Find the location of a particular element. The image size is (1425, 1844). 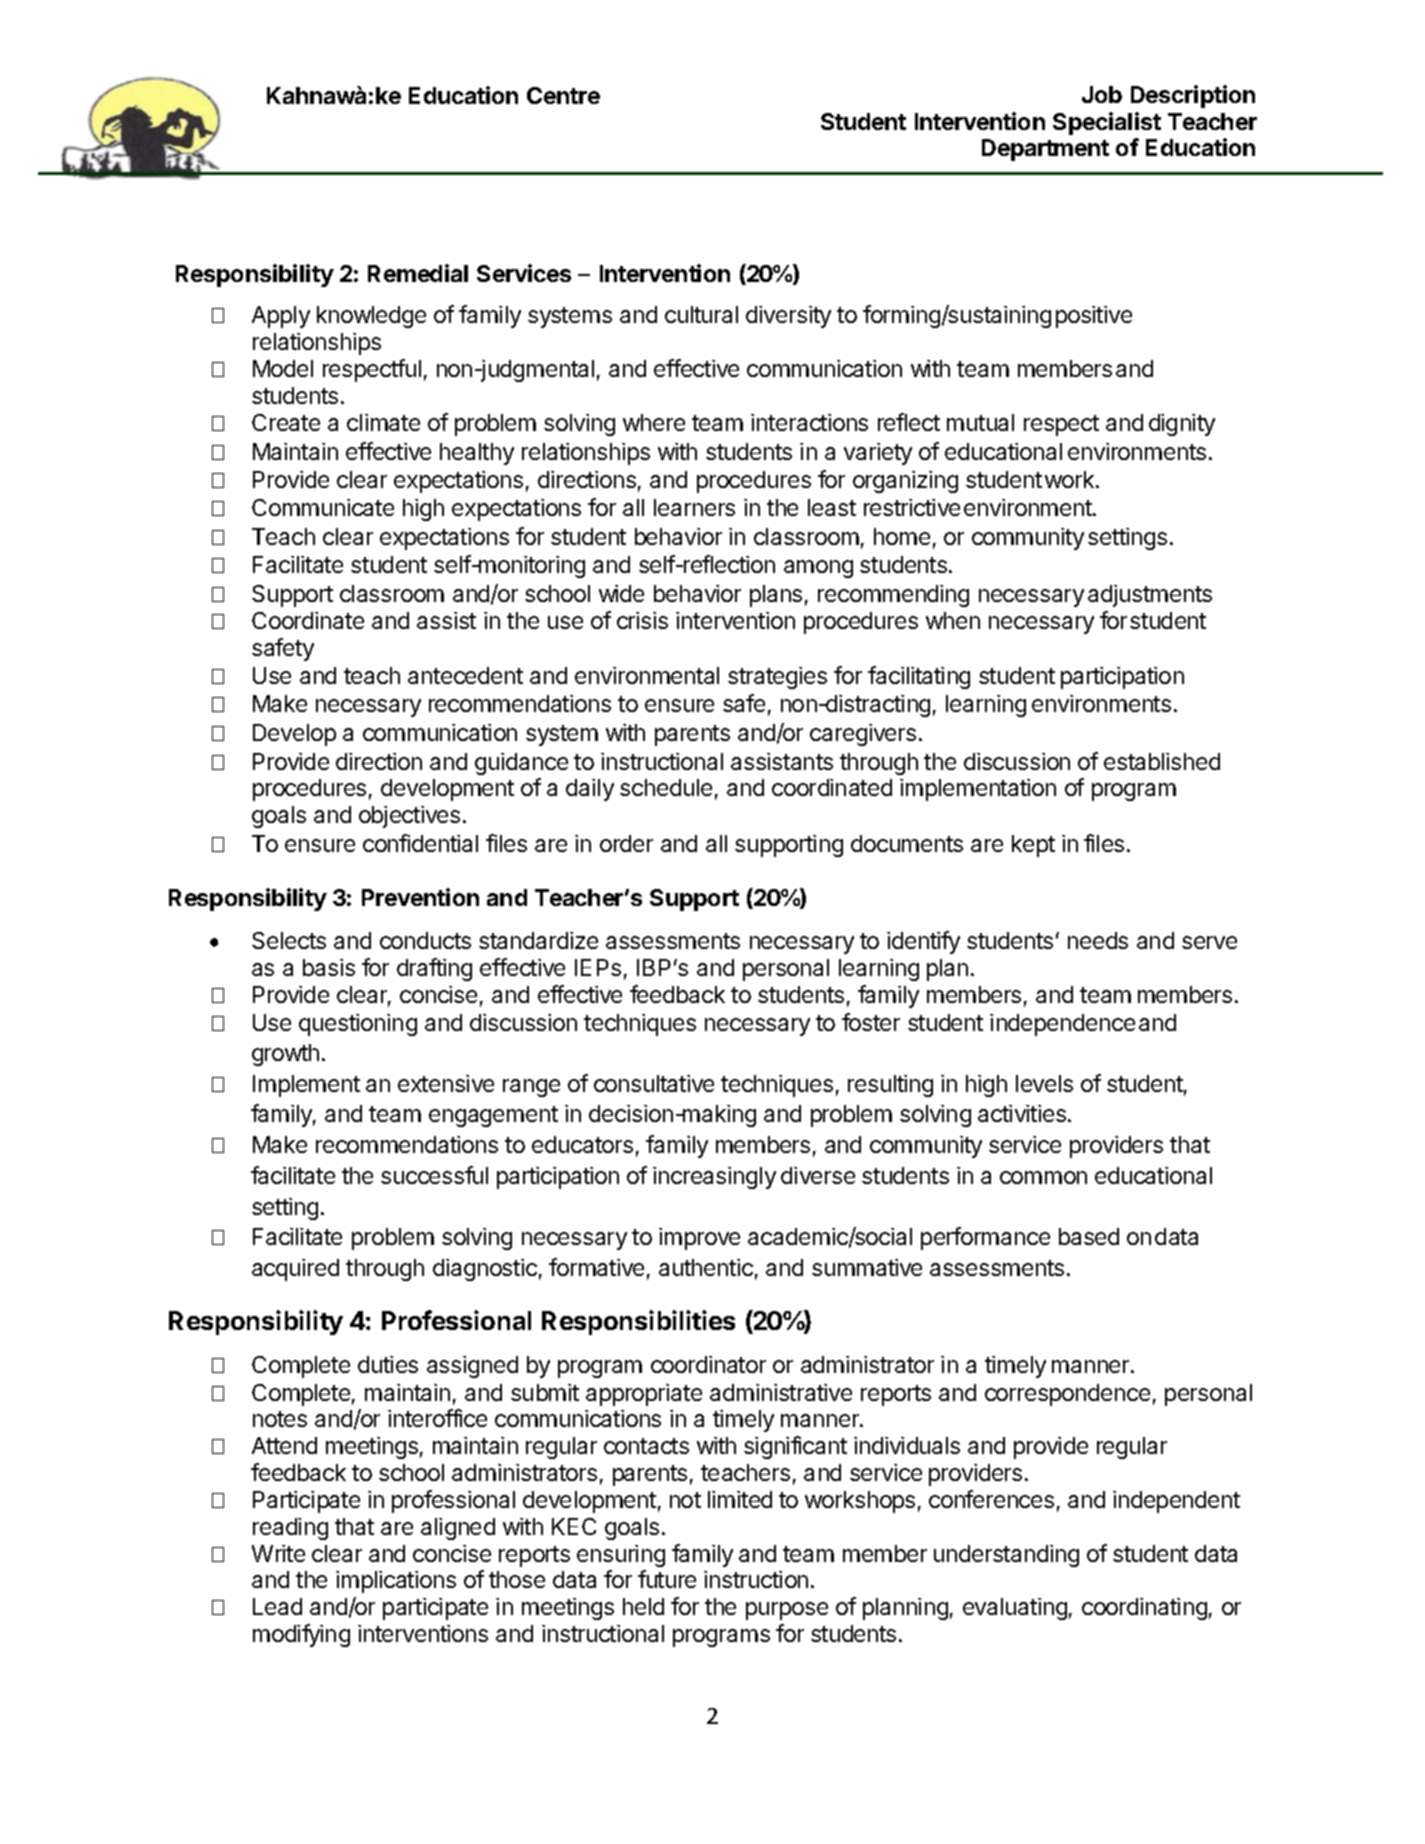

adjustments is located at coordinates (1150, 596).
